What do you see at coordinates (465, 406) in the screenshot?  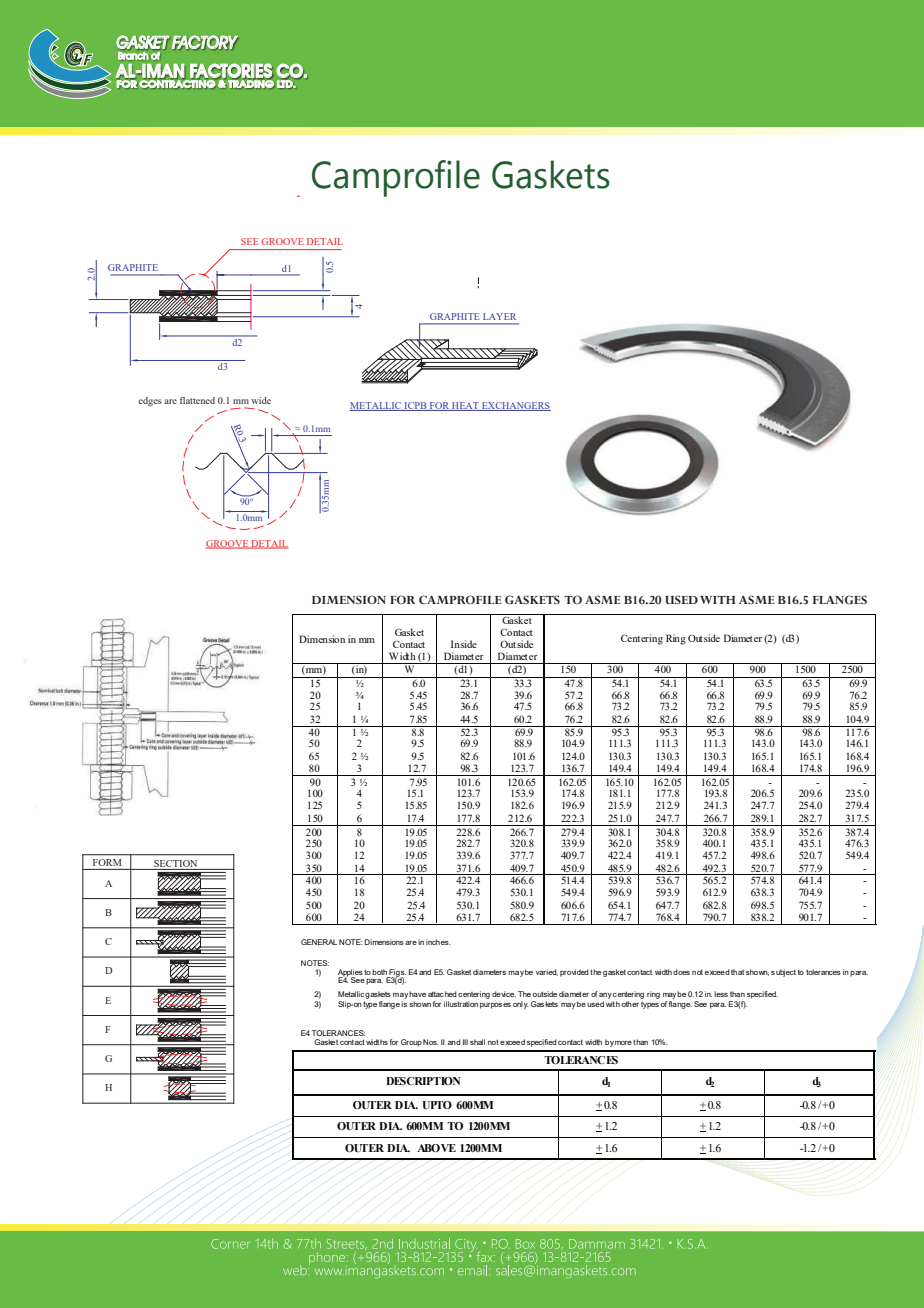 I see `HEAT` at bounding box center [465, 406].
